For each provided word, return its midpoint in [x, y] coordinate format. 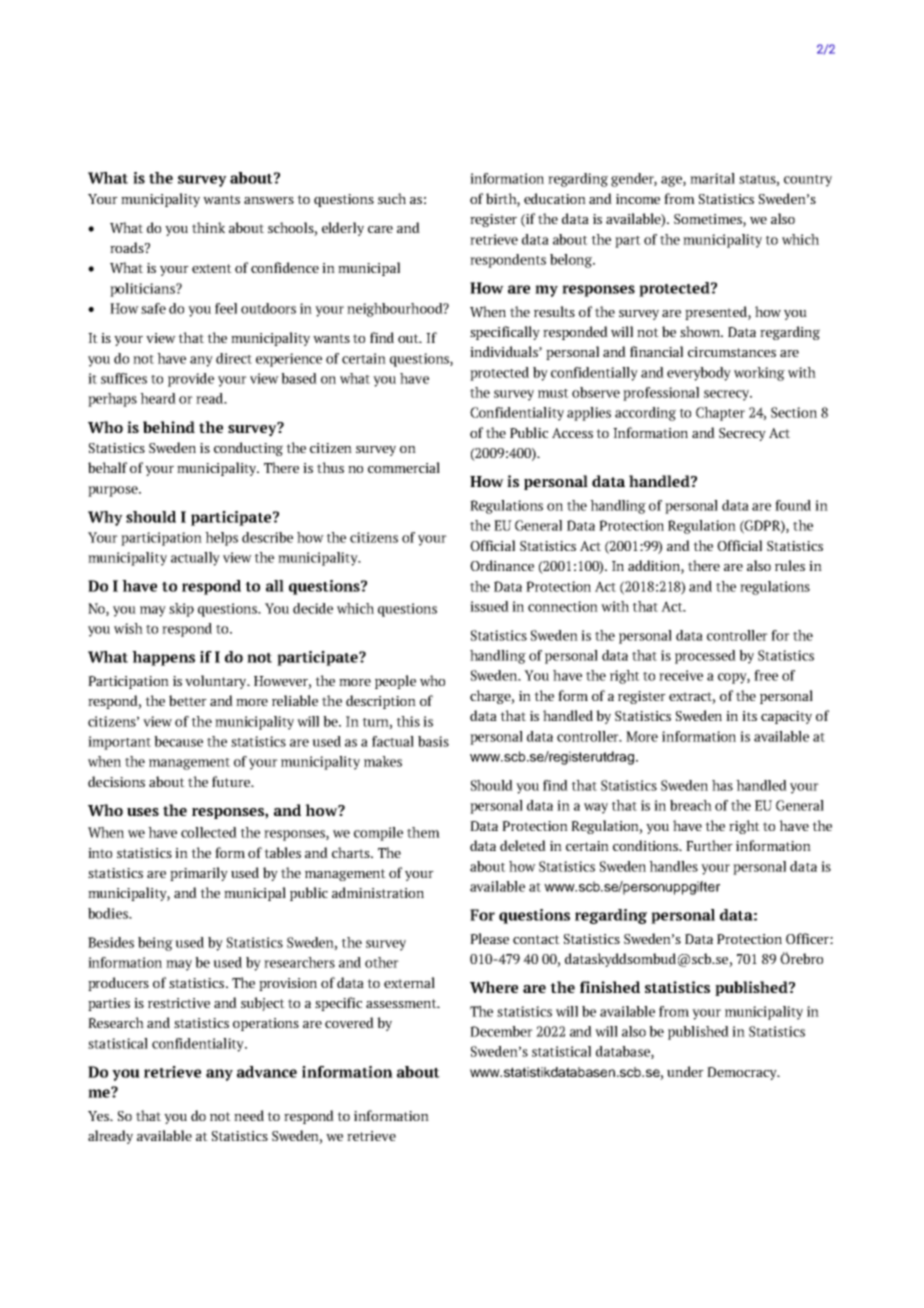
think [208, 227]
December [501, 1031]
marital [712, 178]
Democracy [743, 1073]
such [392, 198]
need [249, 1115]
